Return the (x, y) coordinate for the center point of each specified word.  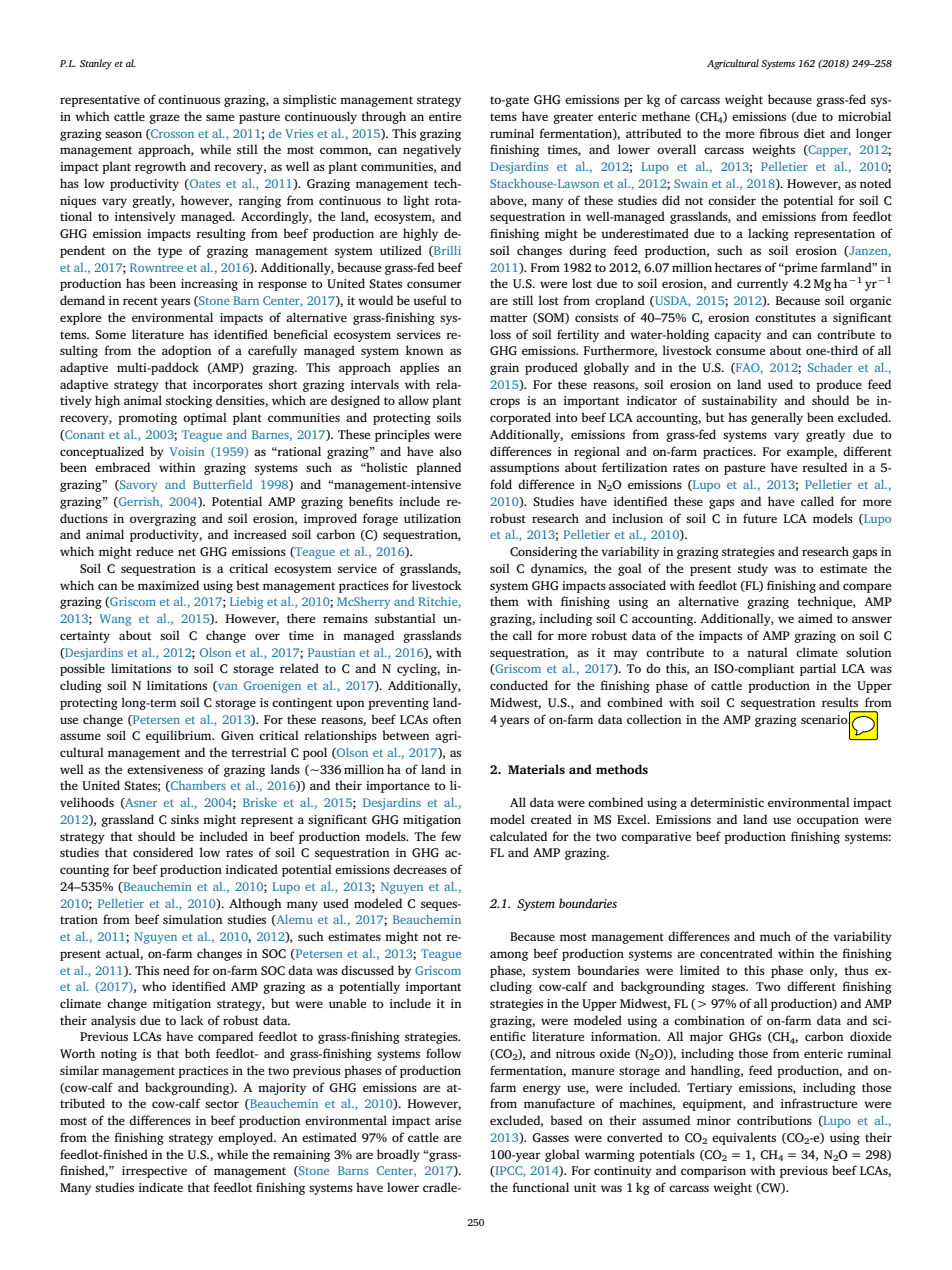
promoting (147, 419)
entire (445, 116)
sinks (185, 819)
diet (814, 133)
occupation (828, 821)
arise (448, 1120)
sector (222, 1104)
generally (777, 418)
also (450, 451)
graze (164, 119)
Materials (536, 769)
